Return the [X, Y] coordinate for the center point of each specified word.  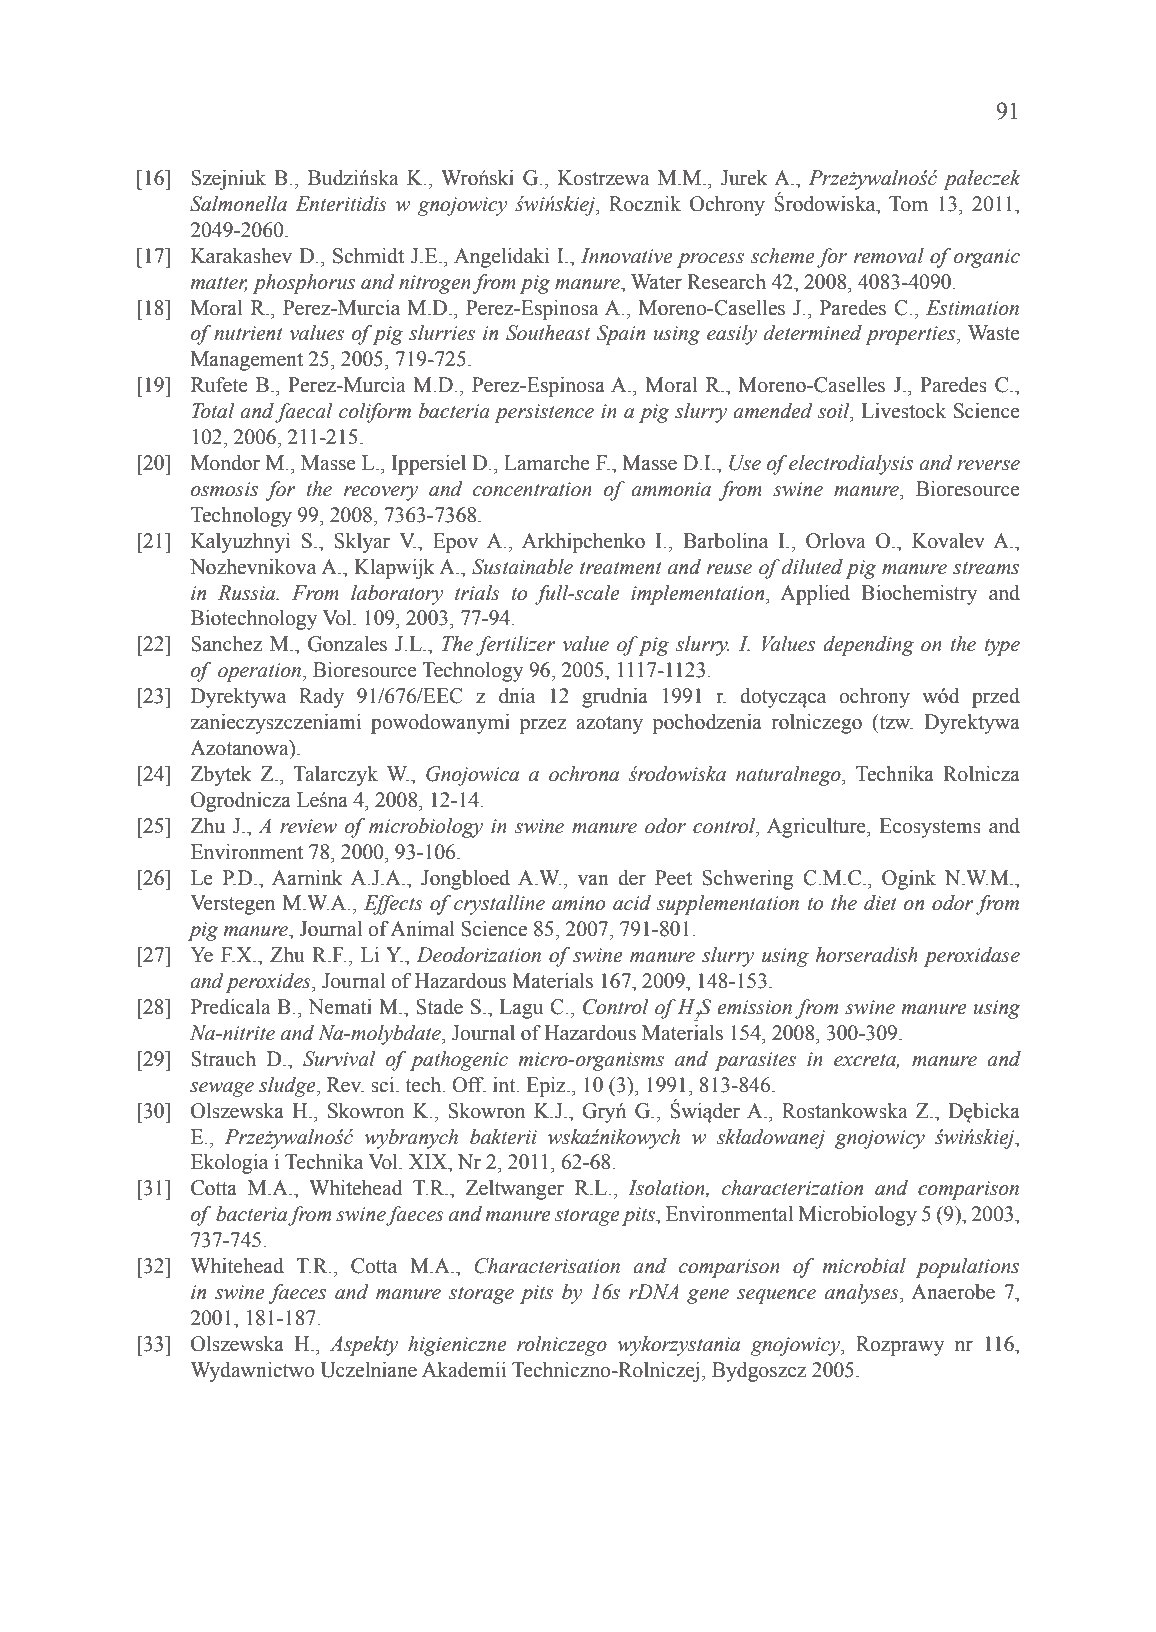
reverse [988, 465]
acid [632, 903]
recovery [381, 493]
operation [261, 672]
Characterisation [547, 1266]
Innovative [627, 256]
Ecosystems [930, 828]
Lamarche [547, 463]
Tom [908, 204]
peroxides [269, 983]
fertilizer [515, 646]
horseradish [867, 955]
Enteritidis [341, 204]
